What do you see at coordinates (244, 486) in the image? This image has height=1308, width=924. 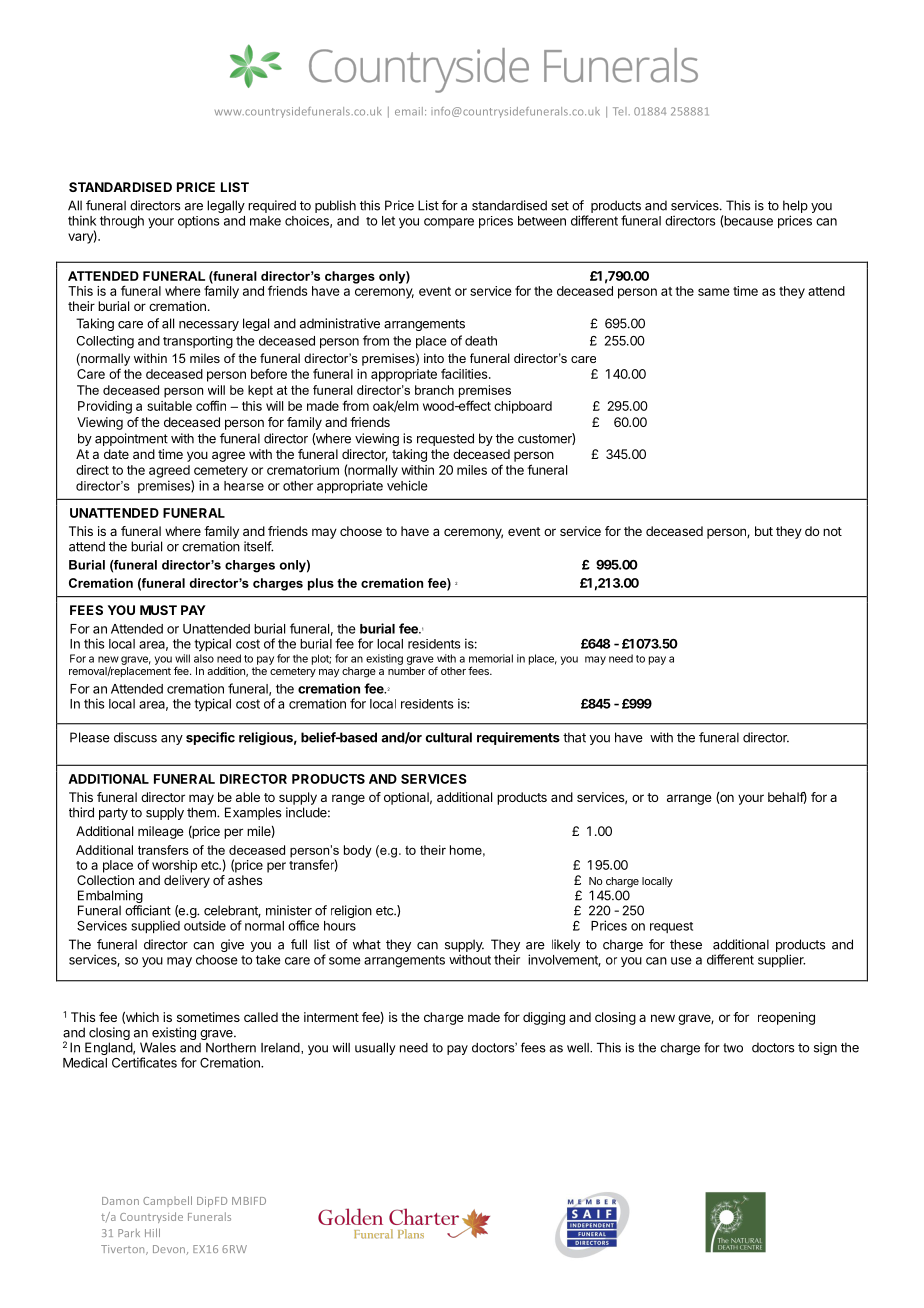 I see `hearse` at bounding box center [244, 486].
